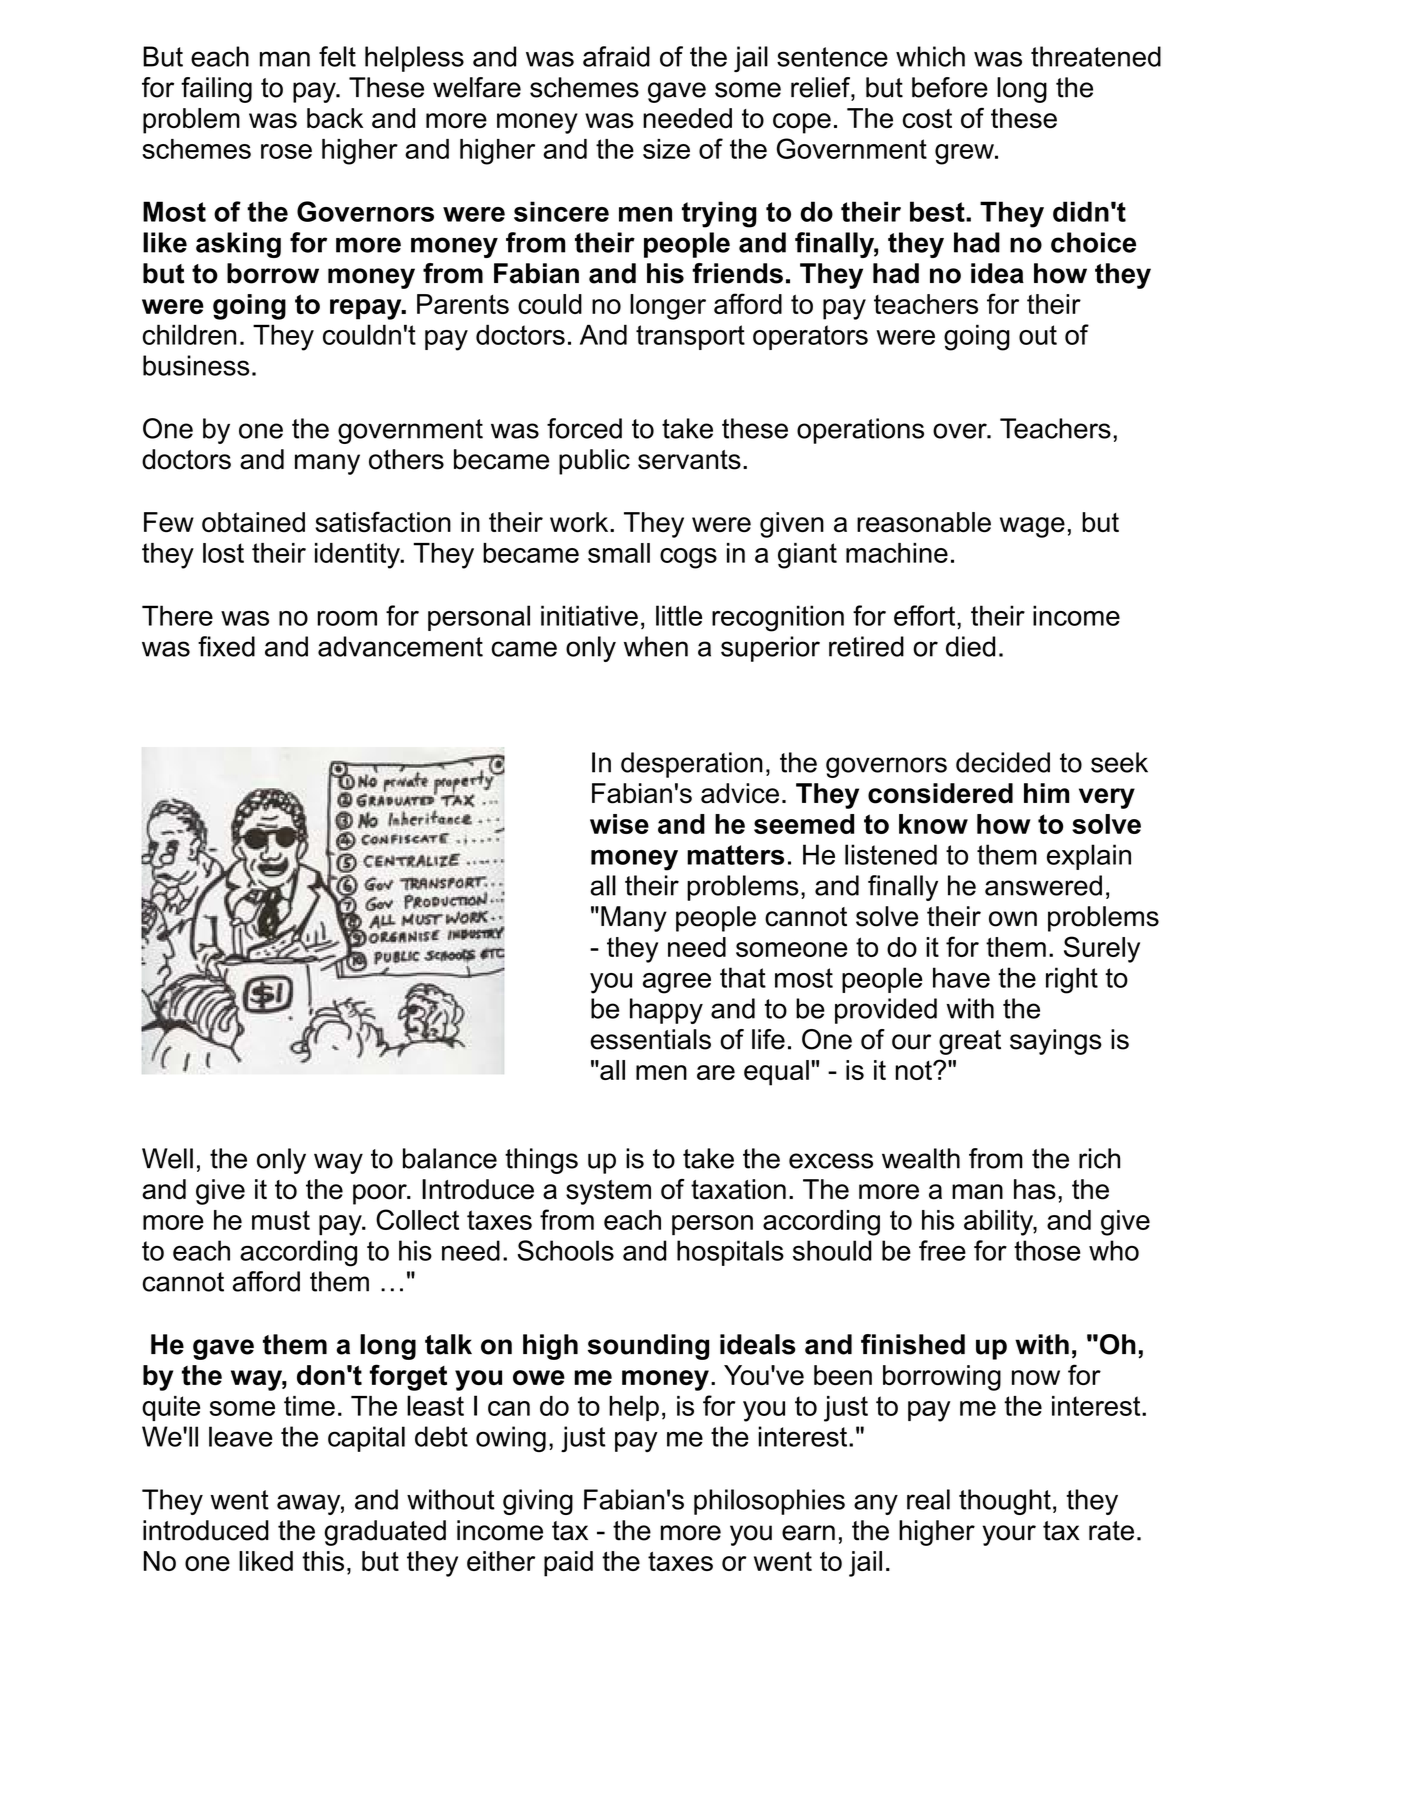 Image resolution: width=1404 pixels, height=1818 pixels. Describe the element at coordinates (616, 56) in the document. I see `afraid` at that location.
